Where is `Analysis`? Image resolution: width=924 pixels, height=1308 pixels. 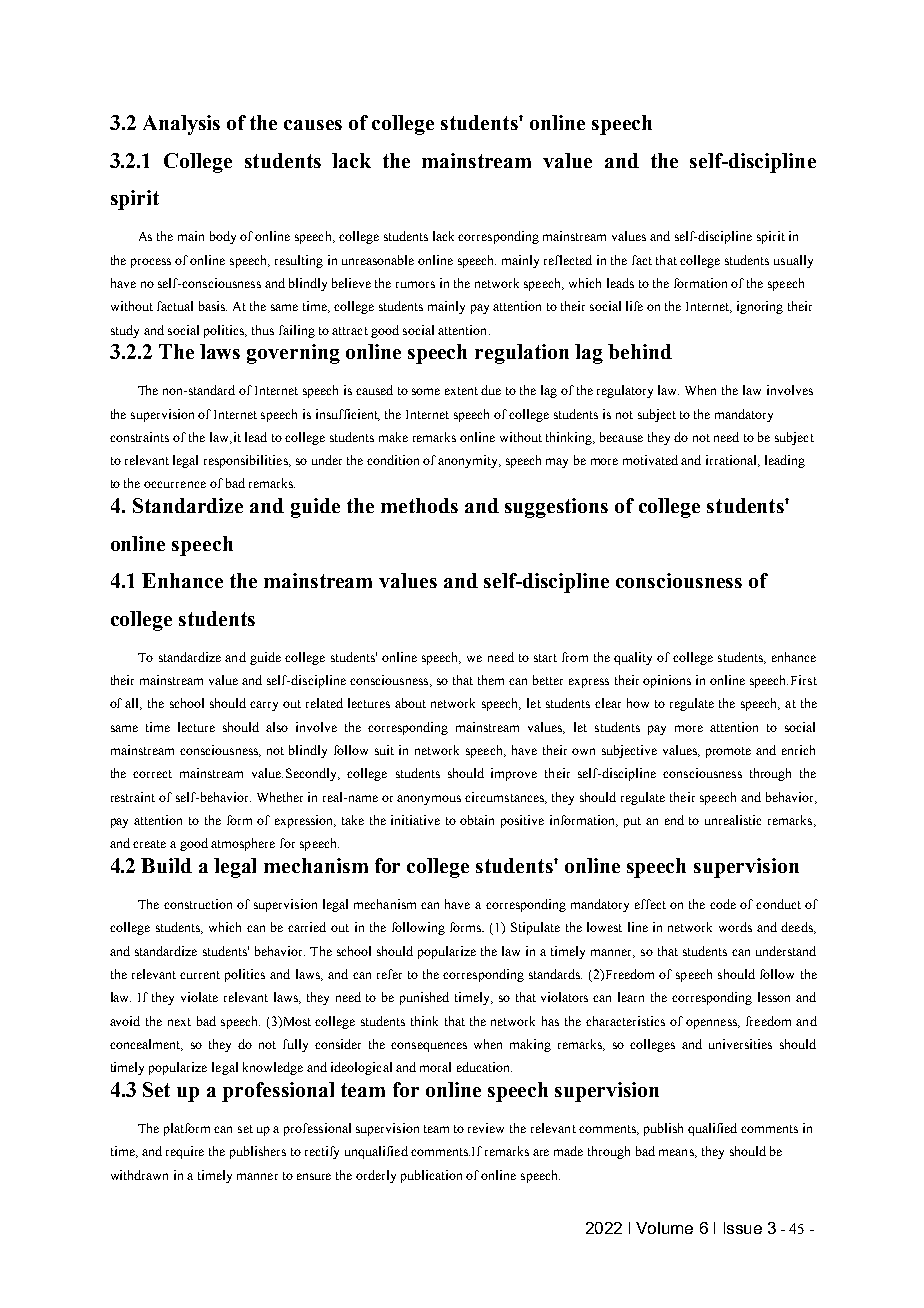
Analysis is located at coordinates (181, 125).
